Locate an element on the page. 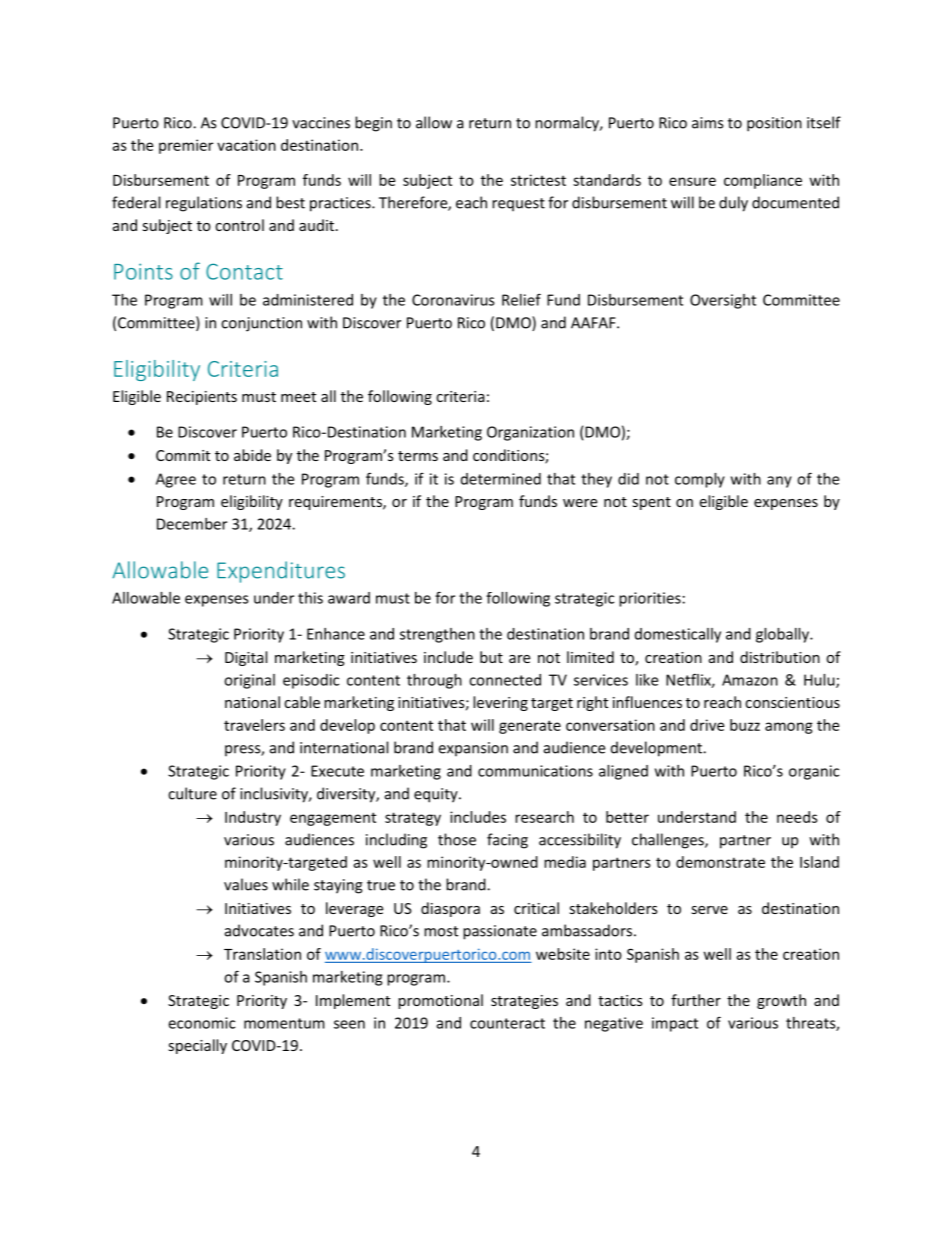 The width and height of the page is (952, 1233). abide is located at coordinates (252, 455).
